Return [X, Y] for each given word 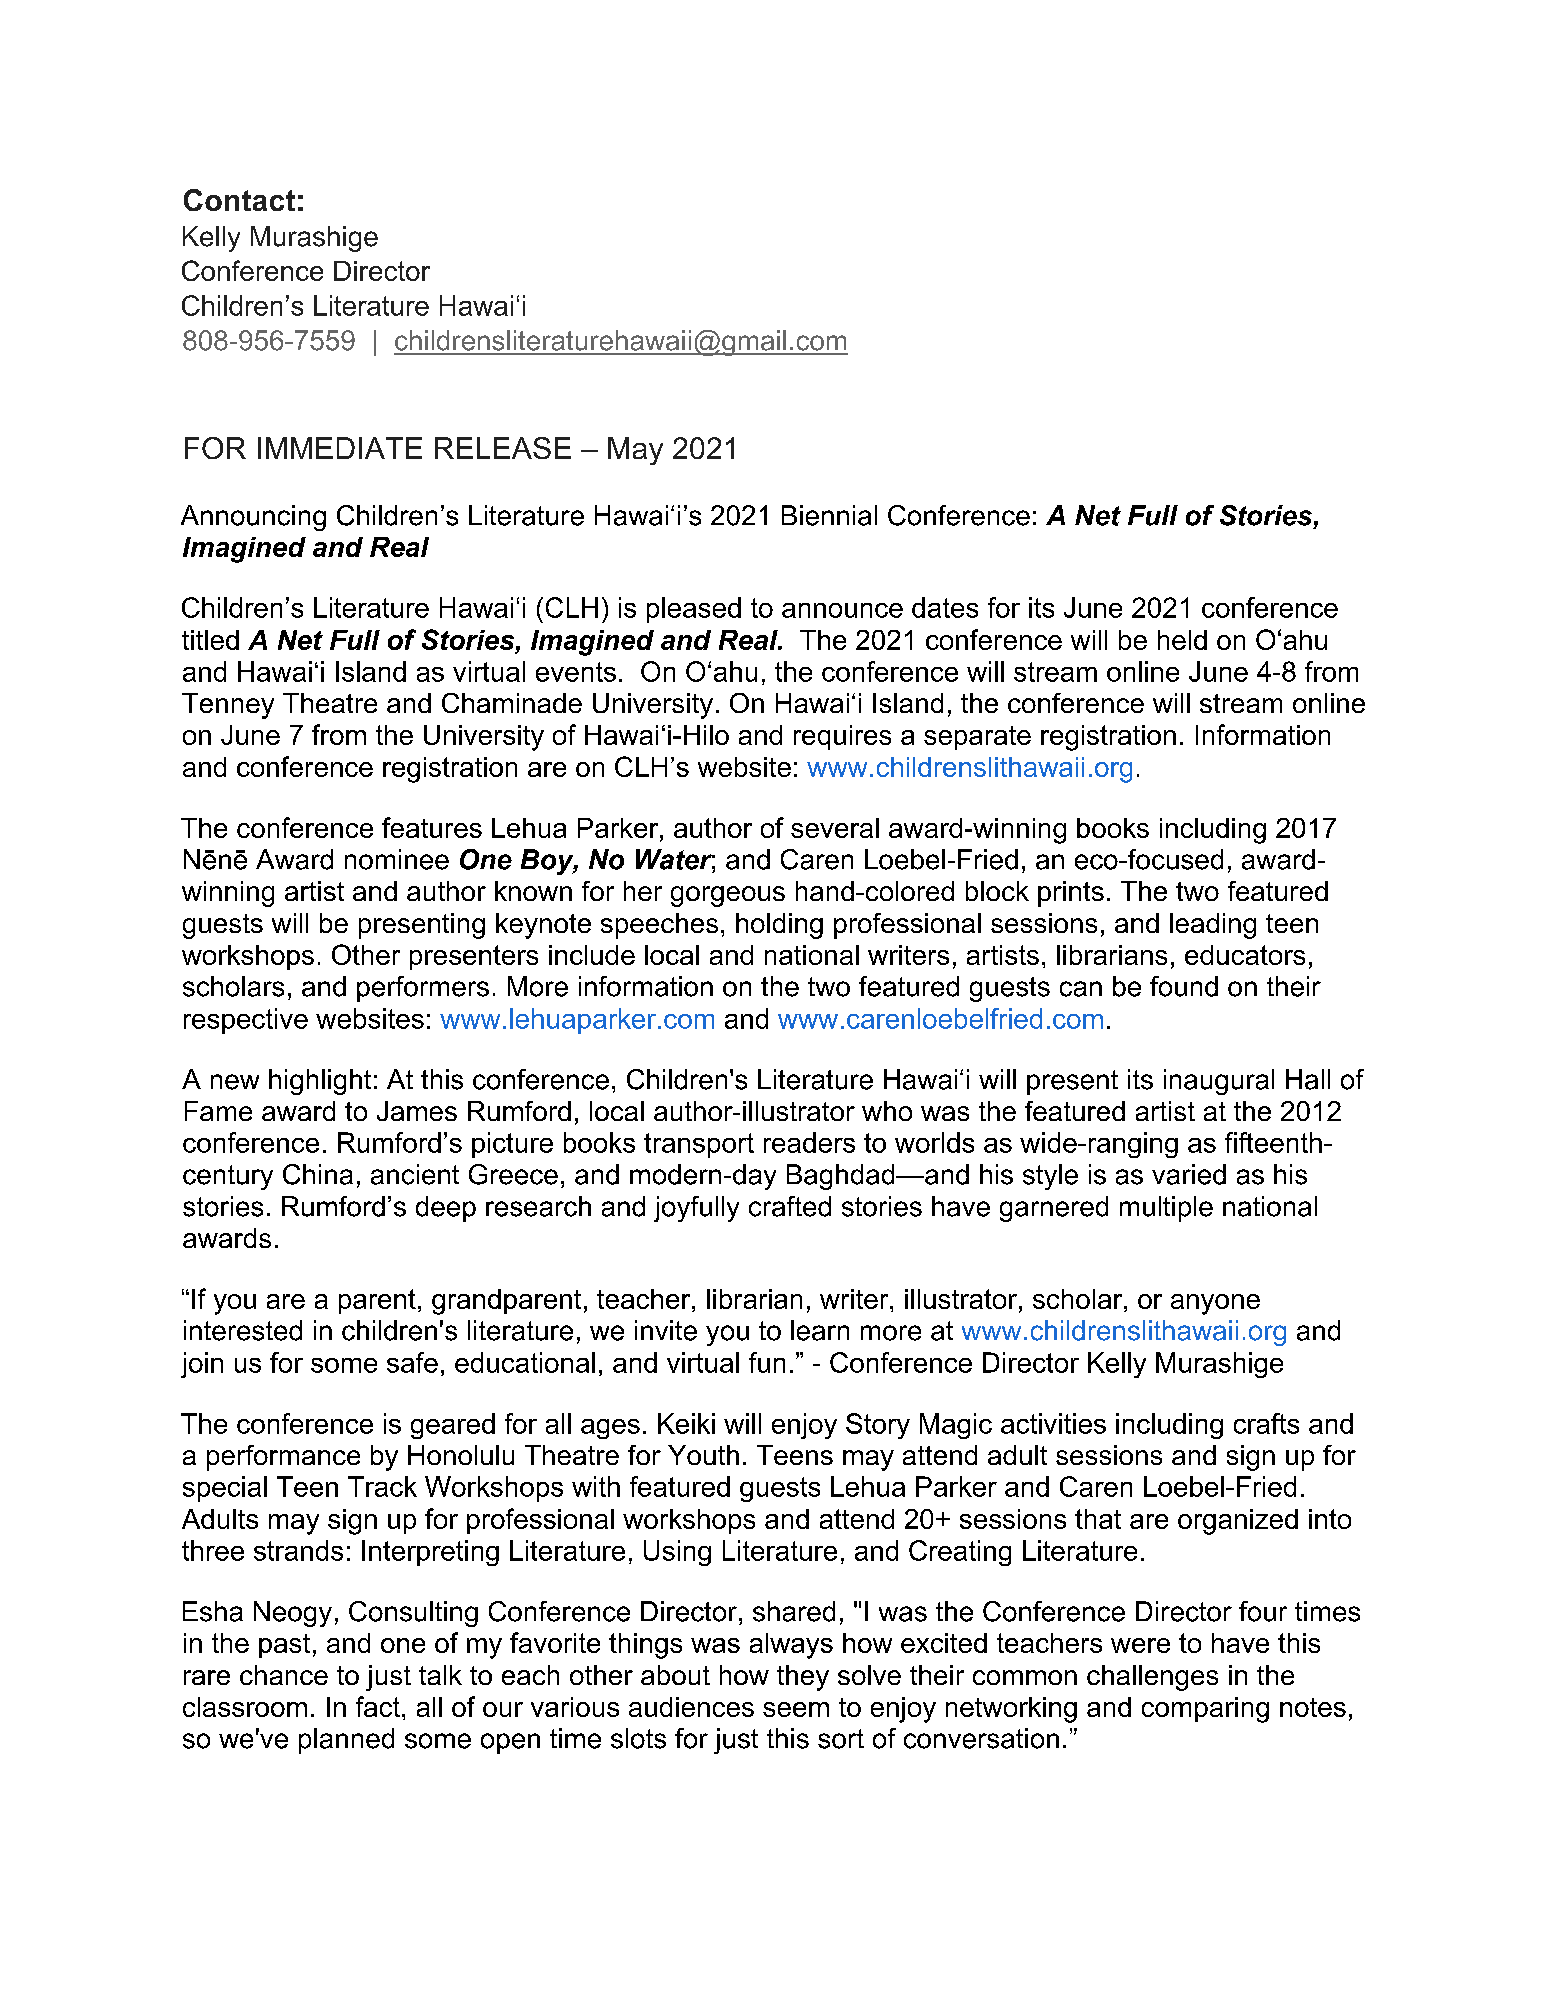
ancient [415, 1174]
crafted [790, 1206]
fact [378, 1706]
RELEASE [503, 448]
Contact [239, 200]
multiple [1166, 1209]
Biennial [829, 515]
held [1182, 640]
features [432, 827]
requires [842, 737]
